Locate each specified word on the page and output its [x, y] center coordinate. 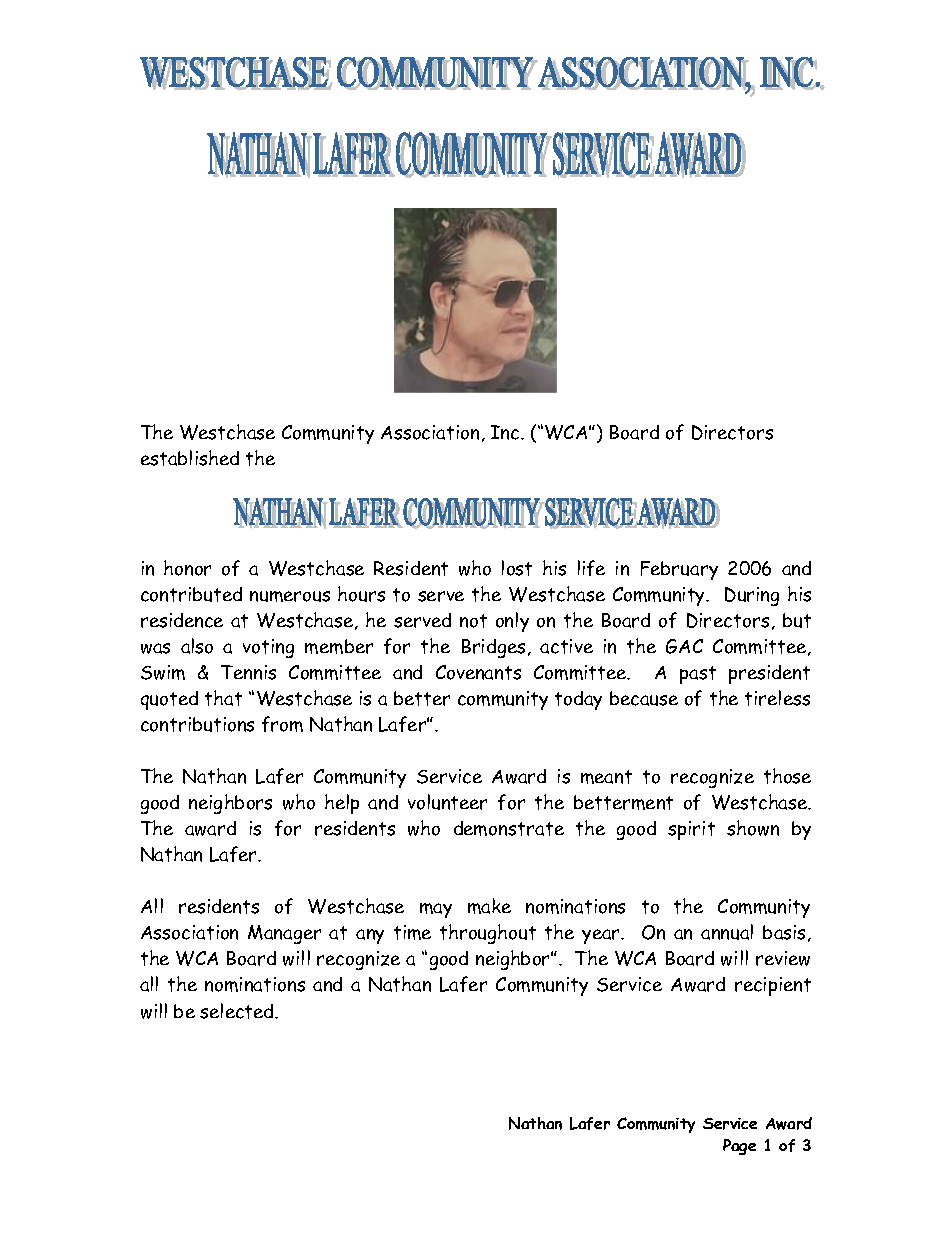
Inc [506, 432]
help [342, 804]
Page [739, 1147]
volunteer [447, 802]
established [190, 458]
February [679, 570]
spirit [691, 830]
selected [238, 1011]
